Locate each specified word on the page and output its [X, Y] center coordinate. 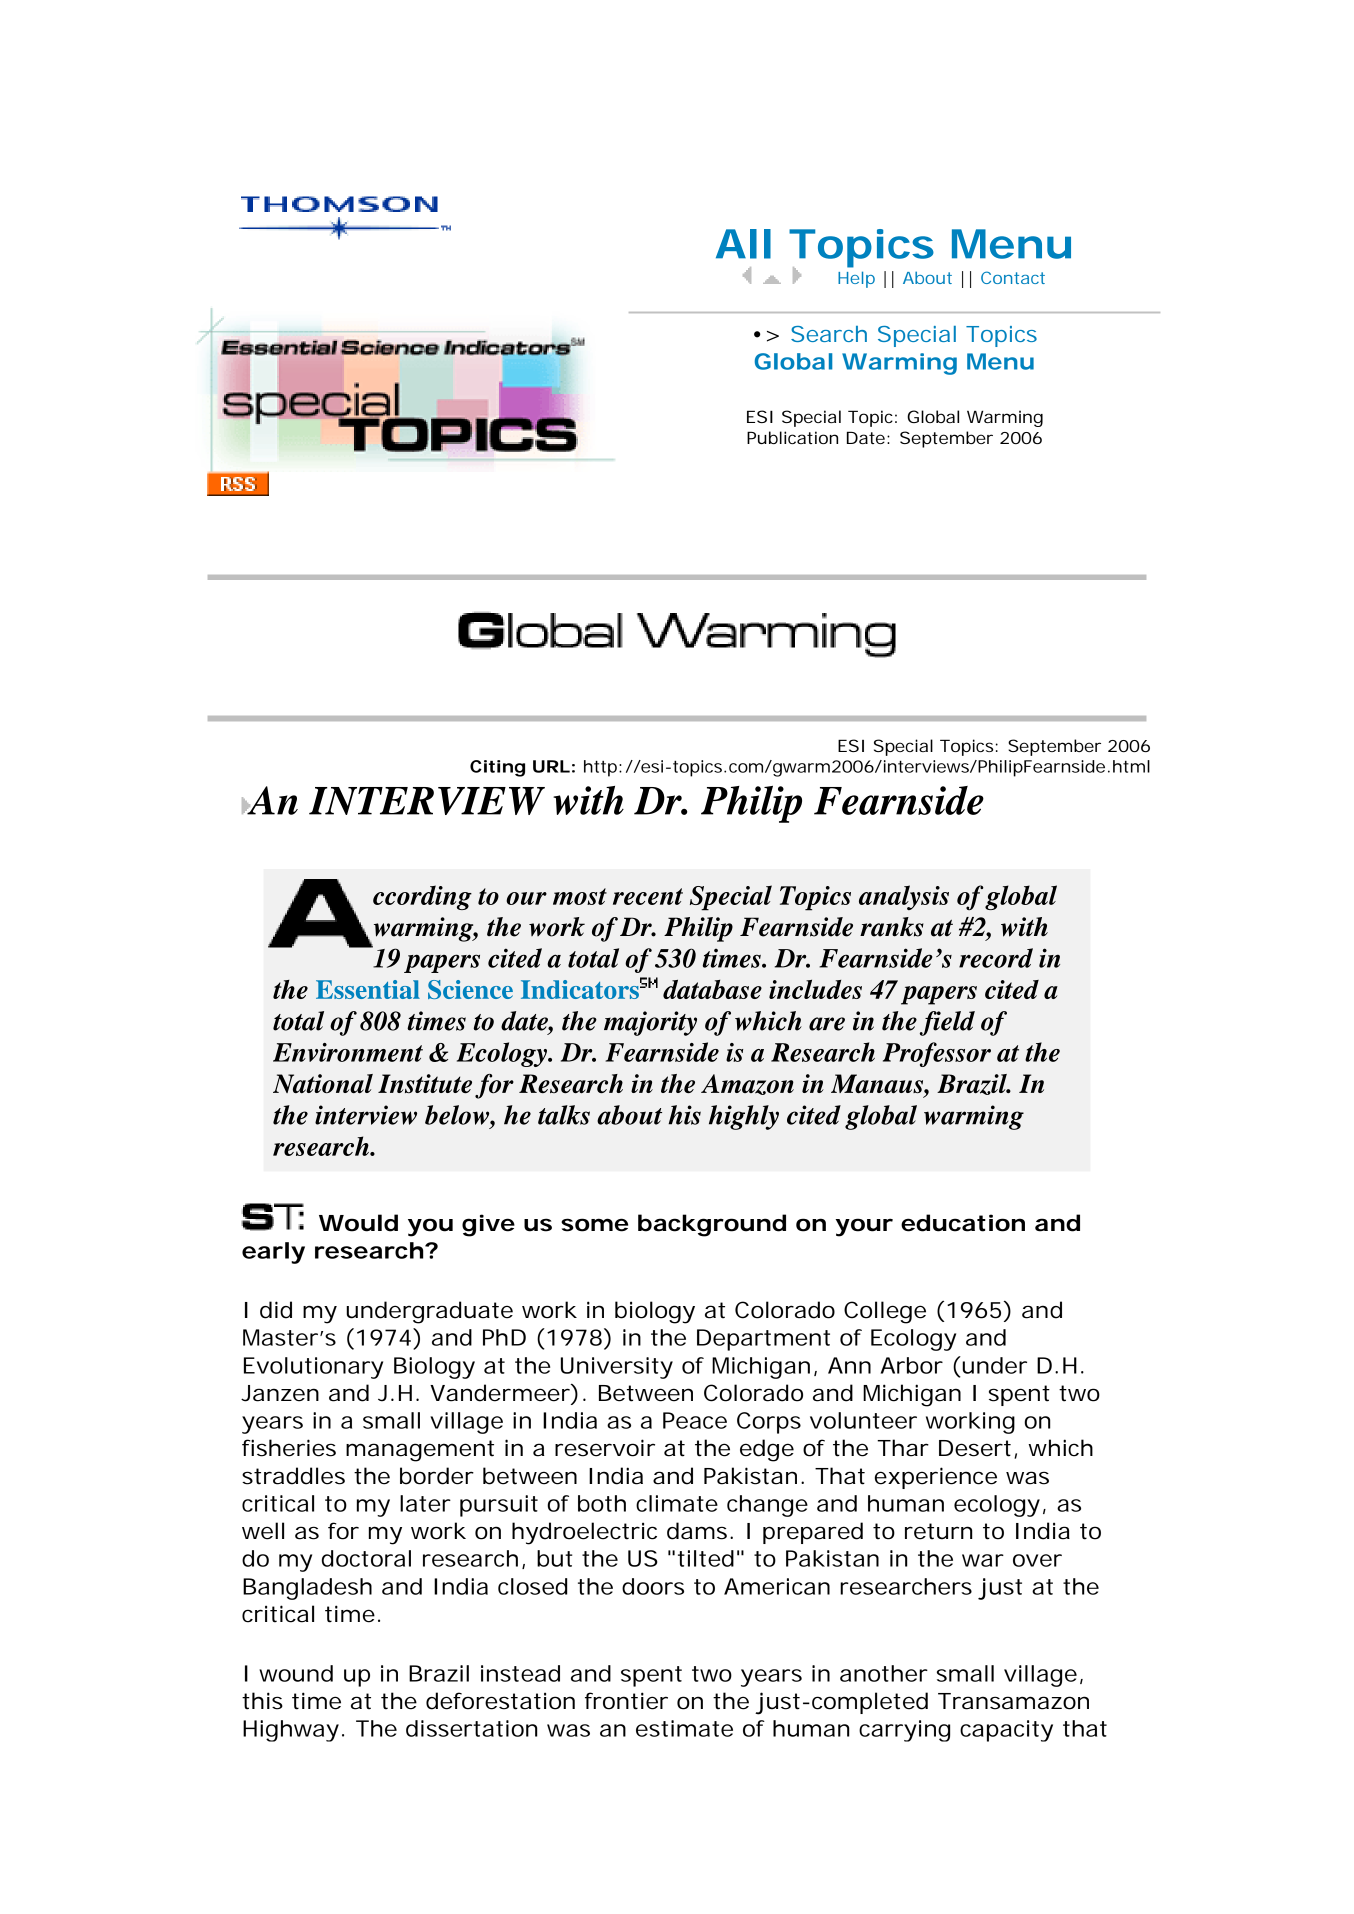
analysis [904, 897]
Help [856, 279]
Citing [497, 768]
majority [650, 1023]
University [617, 1368]
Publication [792, 437]
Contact [1013, 277]
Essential [368, 989]
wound [296, 1673]
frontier [626, 1701]
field [947, 1023]
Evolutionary [313, 1368]
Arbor [912, 1365]
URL [551, 766]
